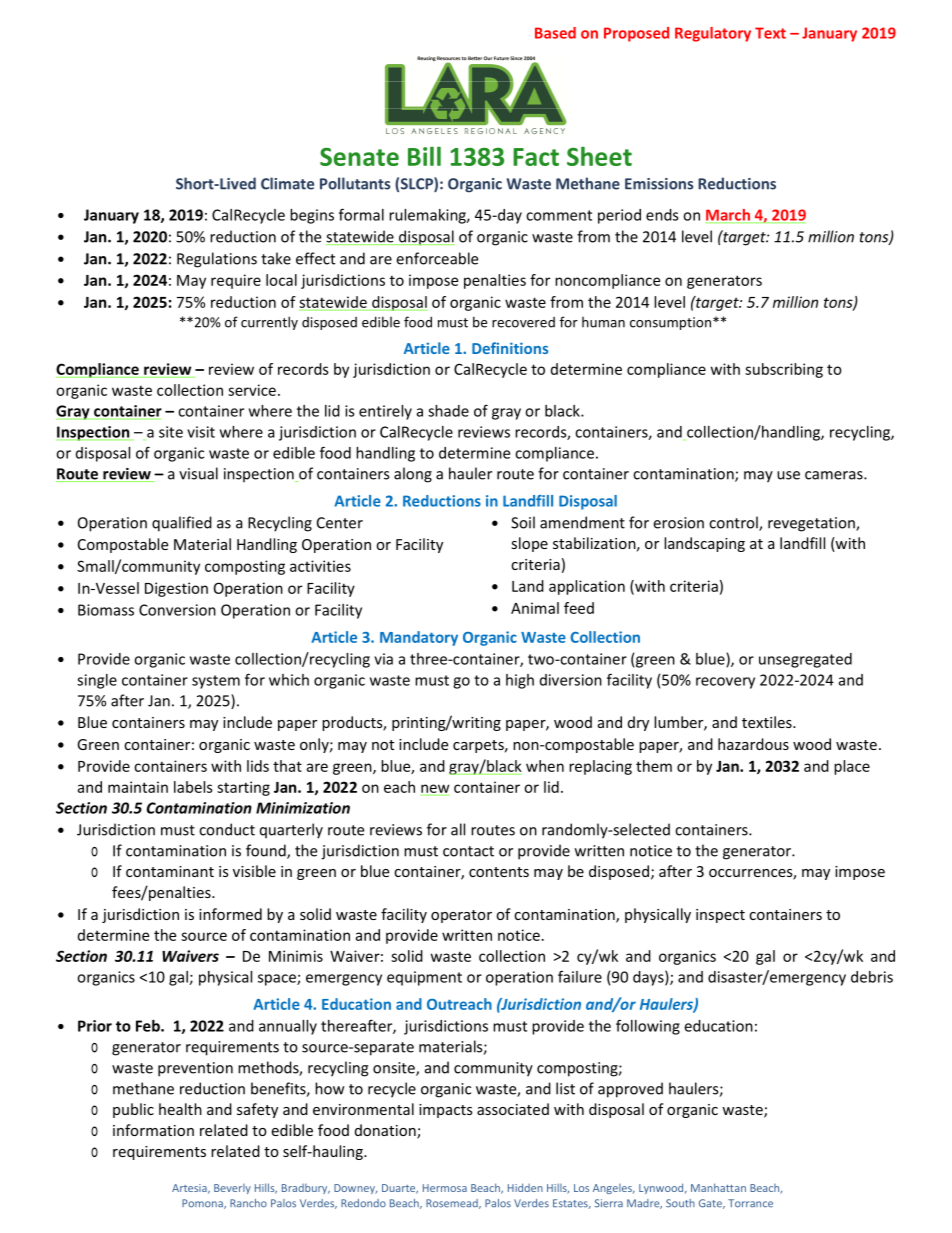  I want to click on contents, so click(499, 872).
